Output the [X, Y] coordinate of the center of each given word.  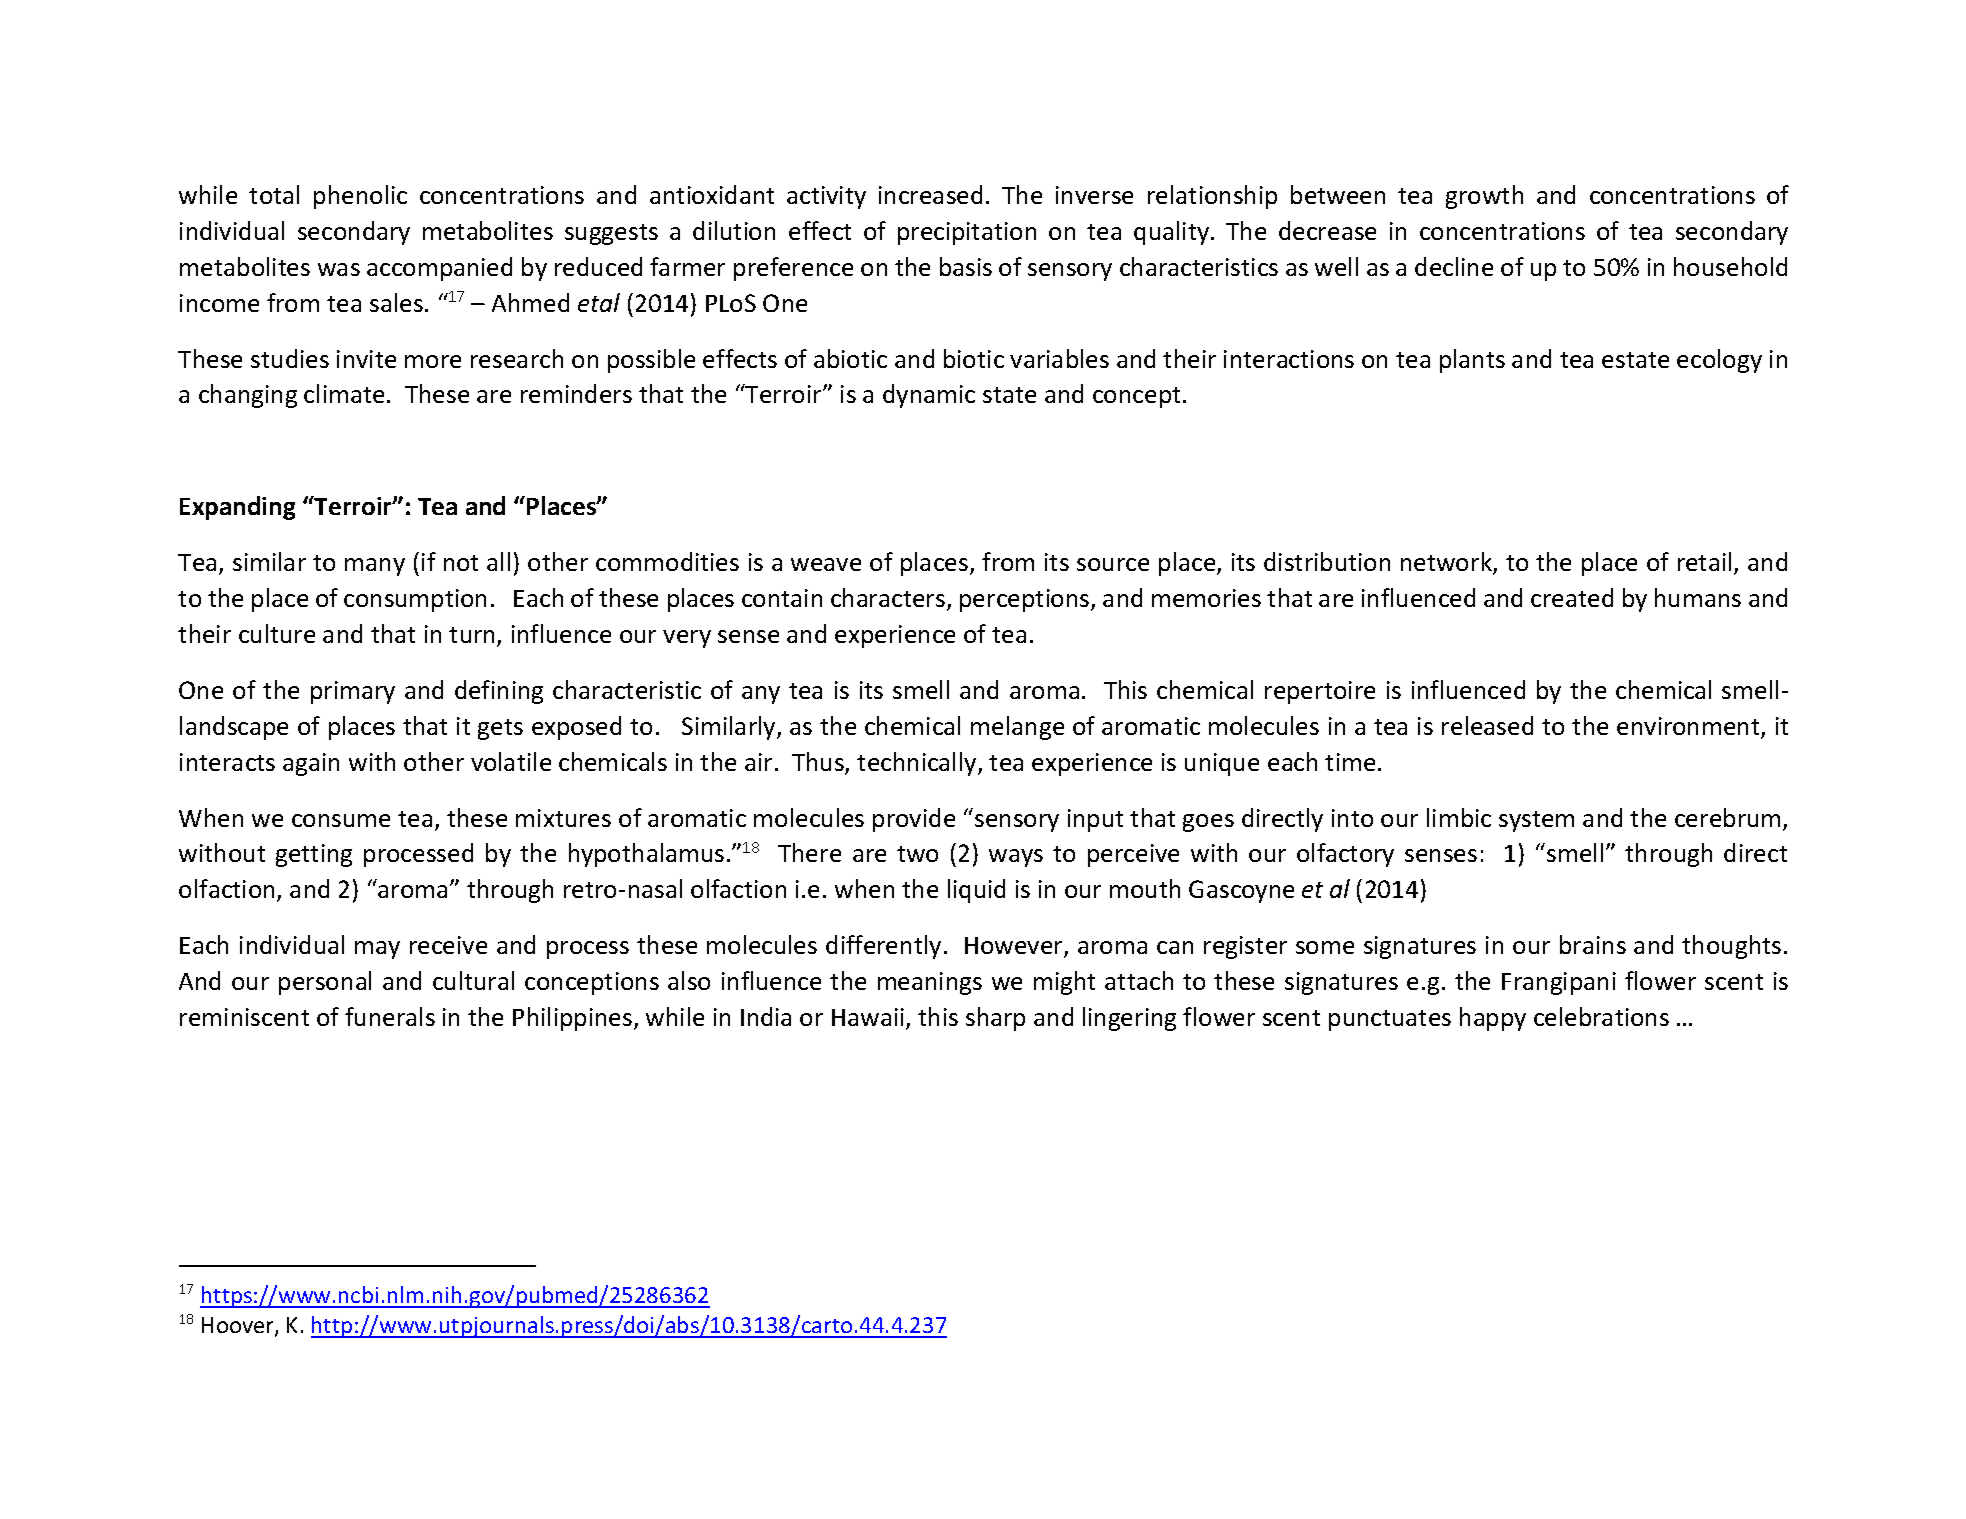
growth [1484, 197]
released [1487, 725]
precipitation [967, 233]
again [311, 764]
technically [918, 764]
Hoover [239, 1326]
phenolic [360, 197]
